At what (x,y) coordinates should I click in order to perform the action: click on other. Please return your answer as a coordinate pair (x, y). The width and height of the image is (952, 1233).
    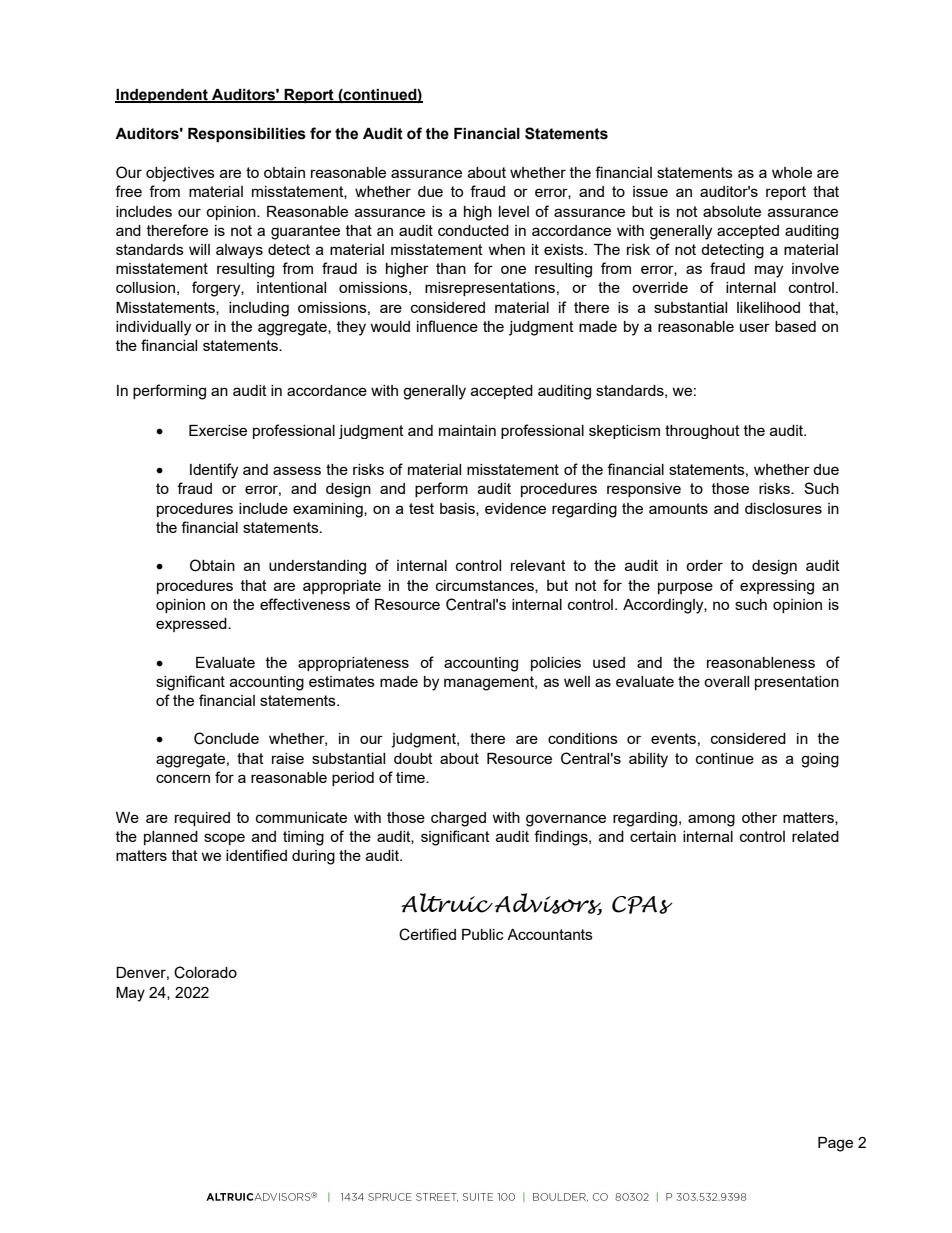
    Looking at the image, I should click on (759, 817).
